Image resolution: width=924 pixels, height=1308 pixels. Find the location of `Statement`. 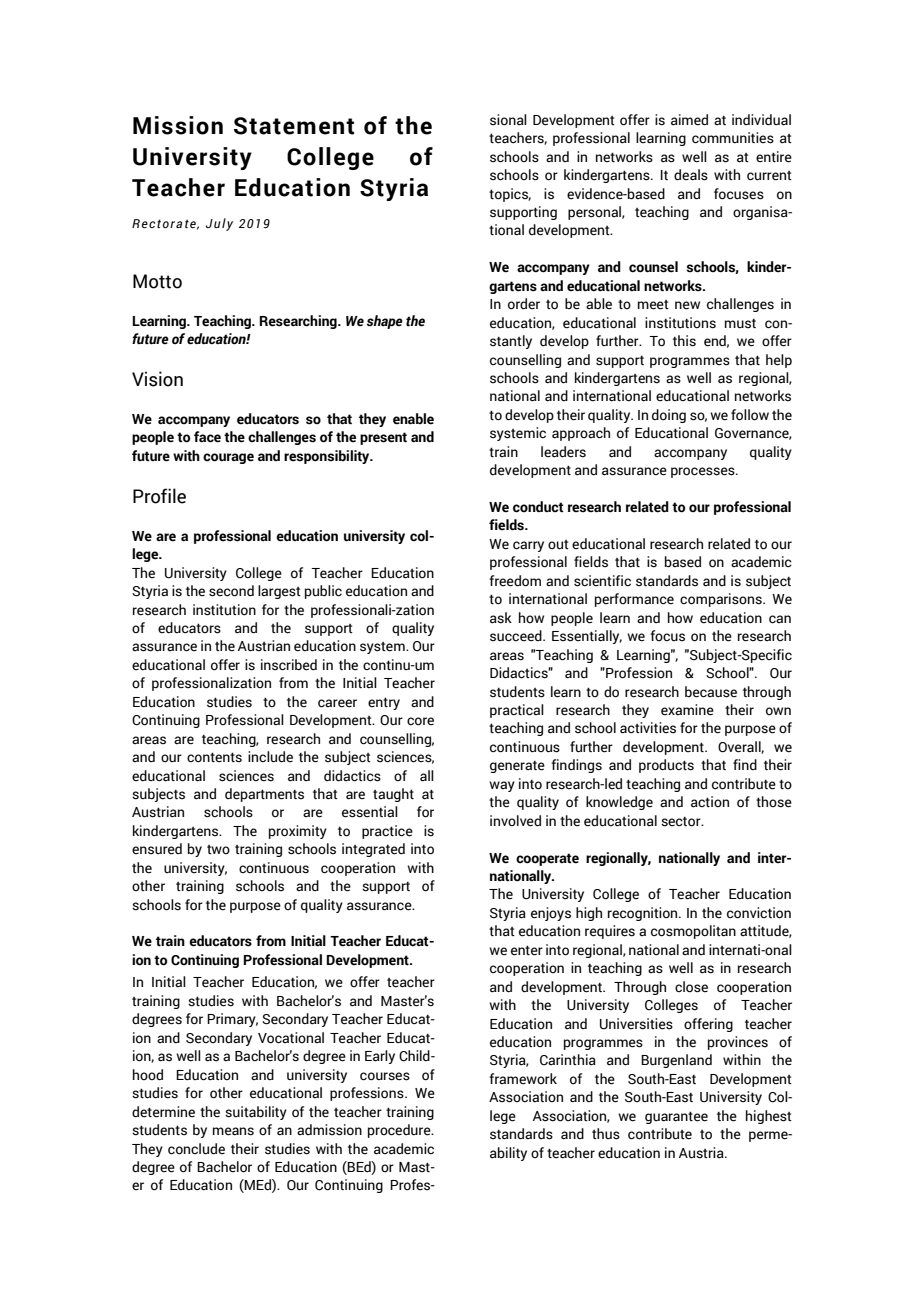

Statement is located at coordinates (294, 126).
